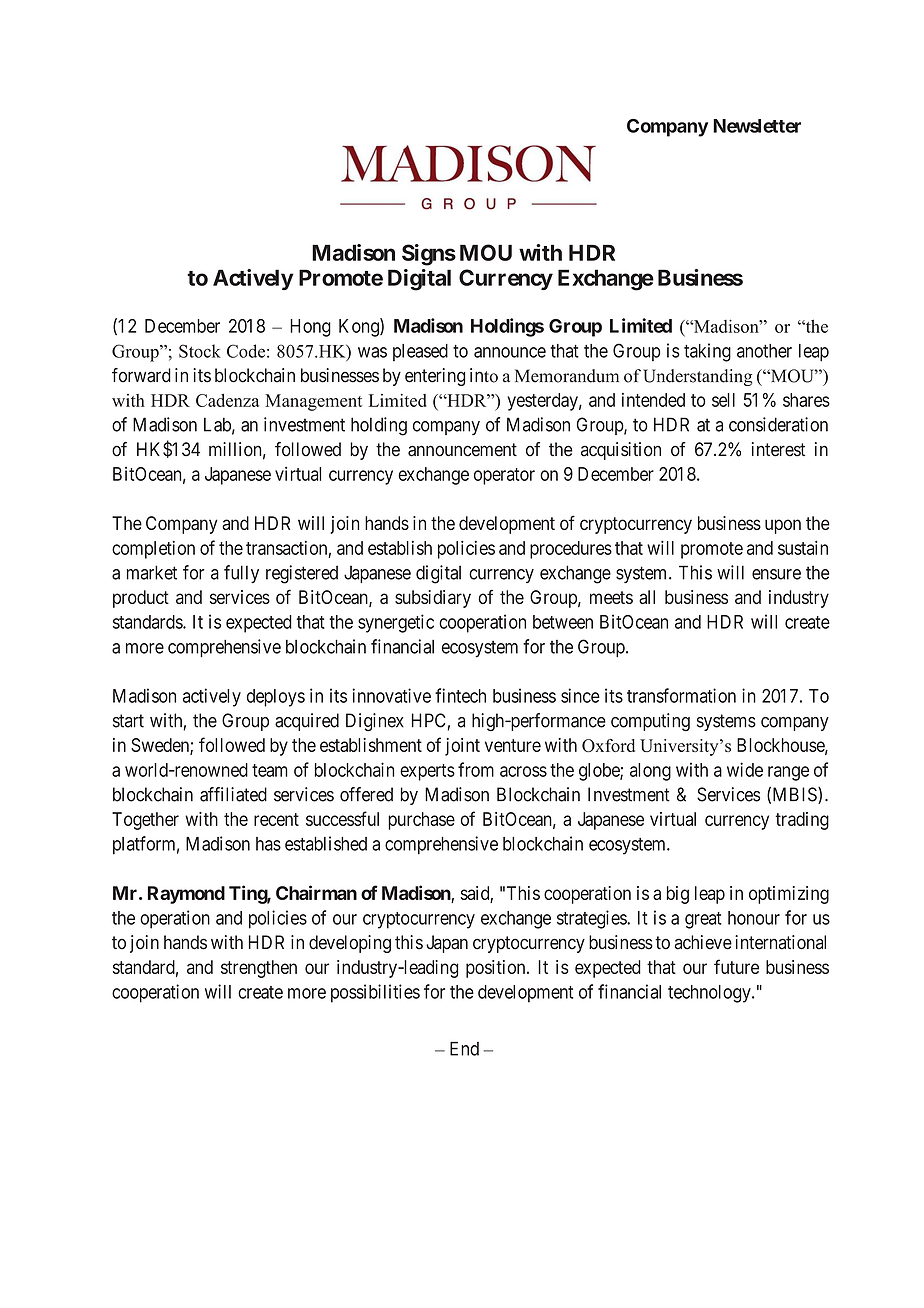 The width and height of the screenshot is (924, 1308). Describe the element at coordinates (681, 695) in the screenshot. I see `transformation` at that location.
